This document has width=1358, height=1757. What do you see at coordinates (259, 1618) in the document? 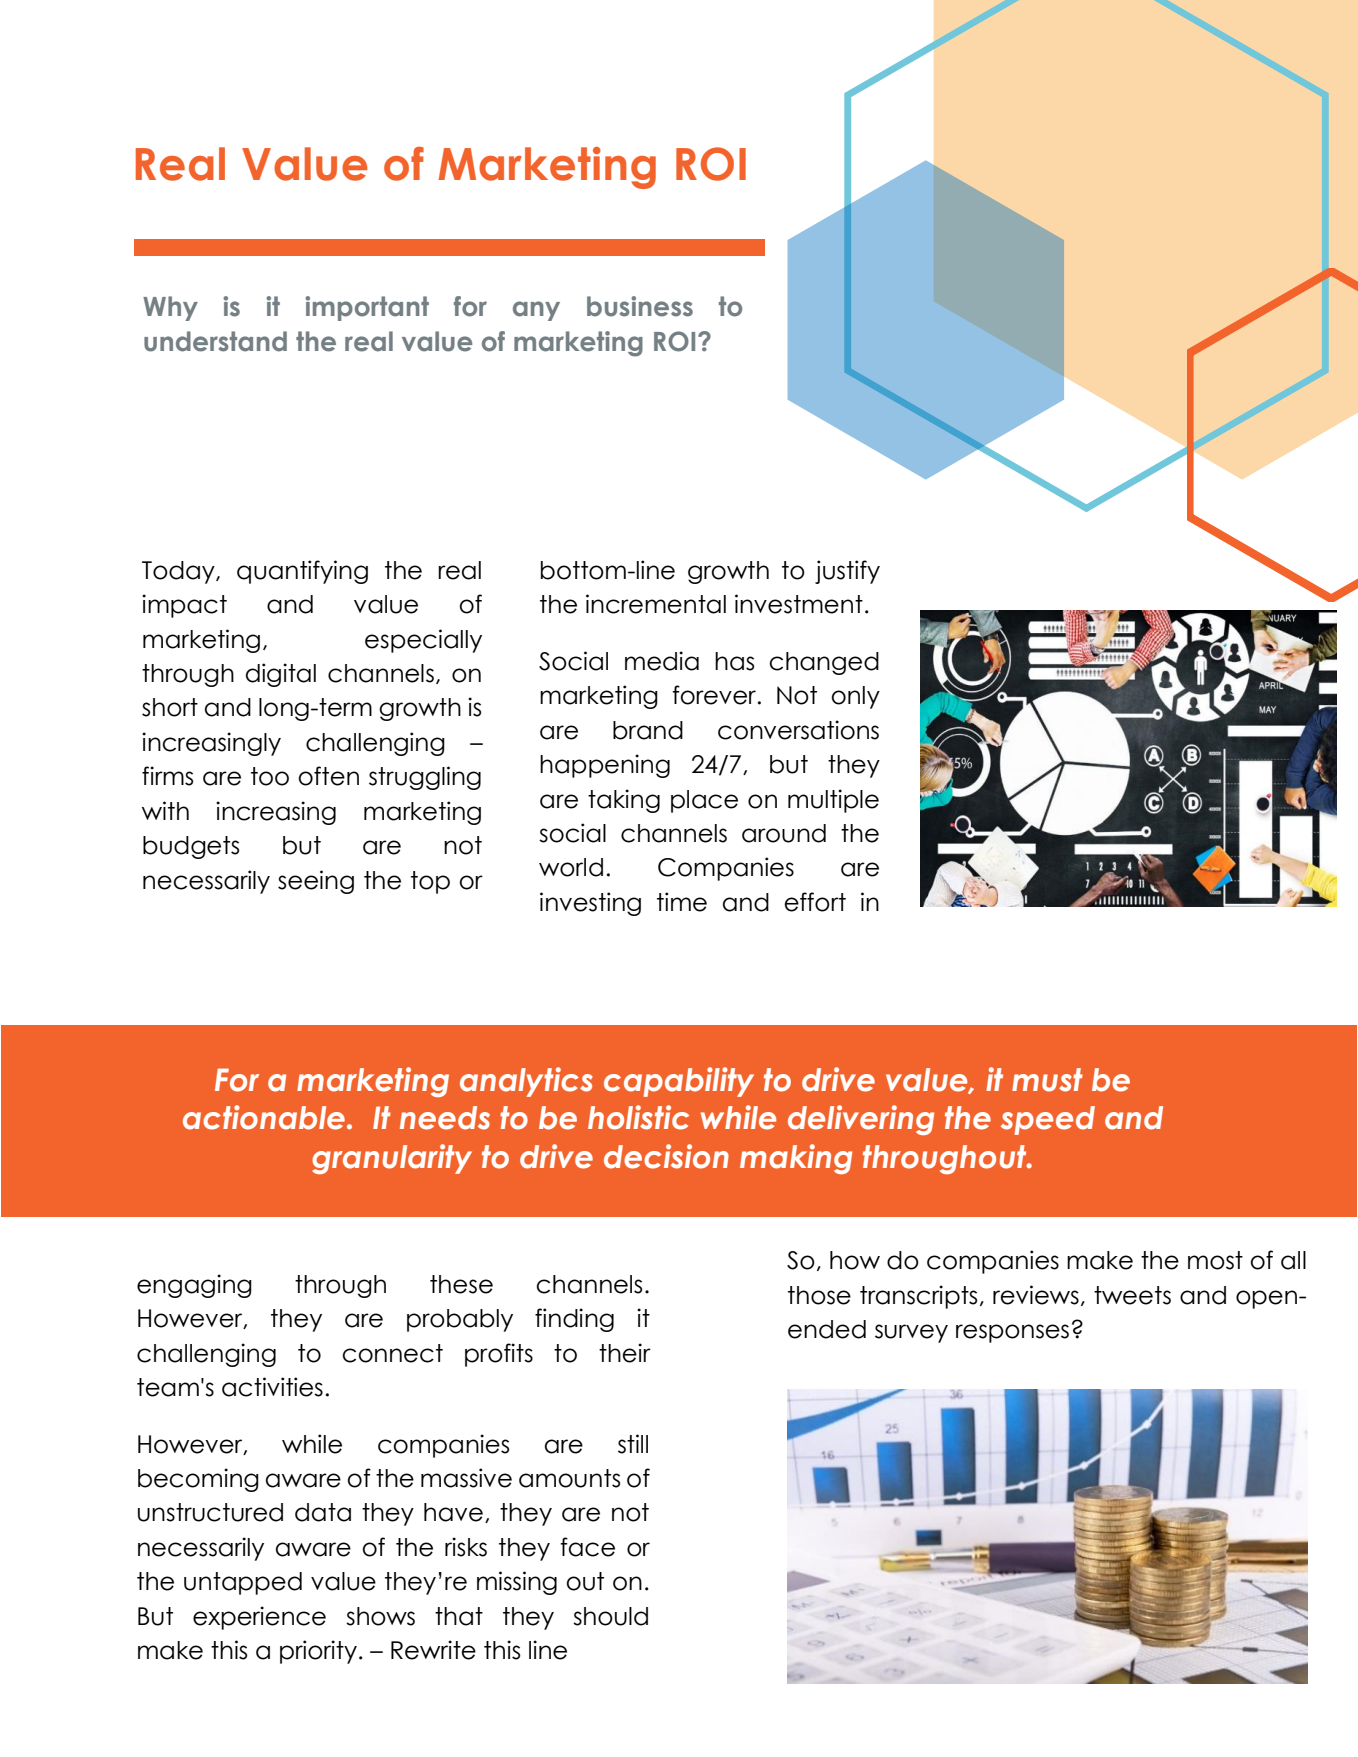
I see `experience` at bounding box center [259, 1618].
